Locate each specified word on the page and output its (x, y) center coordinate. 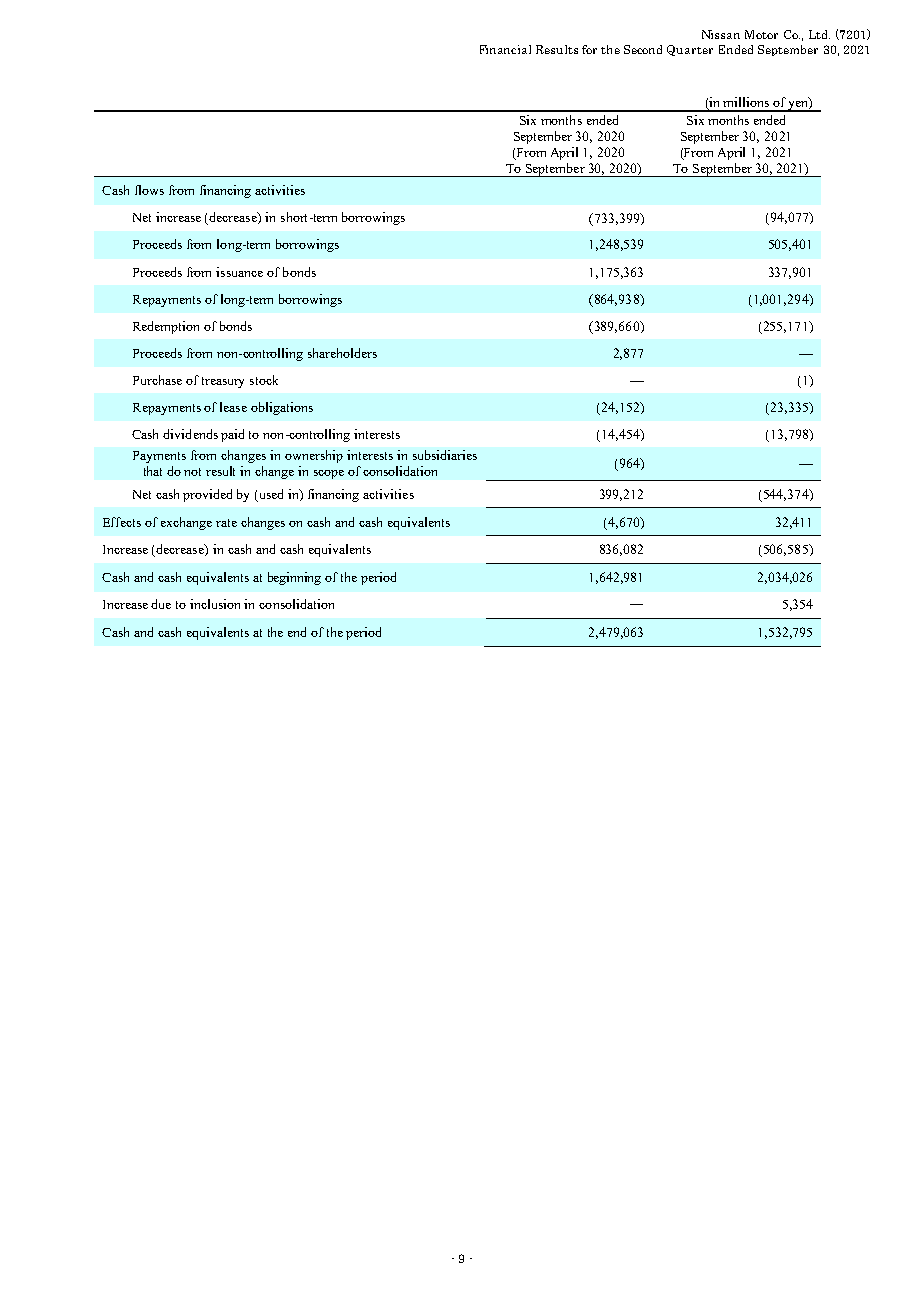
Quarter (690, 50)
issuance (239, 272)
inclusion (215, 604)
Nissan (721, 34)
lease (233, 407)
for (589, 49)
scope (329, 474)
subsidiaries (445, 455)
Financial (505, 49)
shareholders (342, 353)
